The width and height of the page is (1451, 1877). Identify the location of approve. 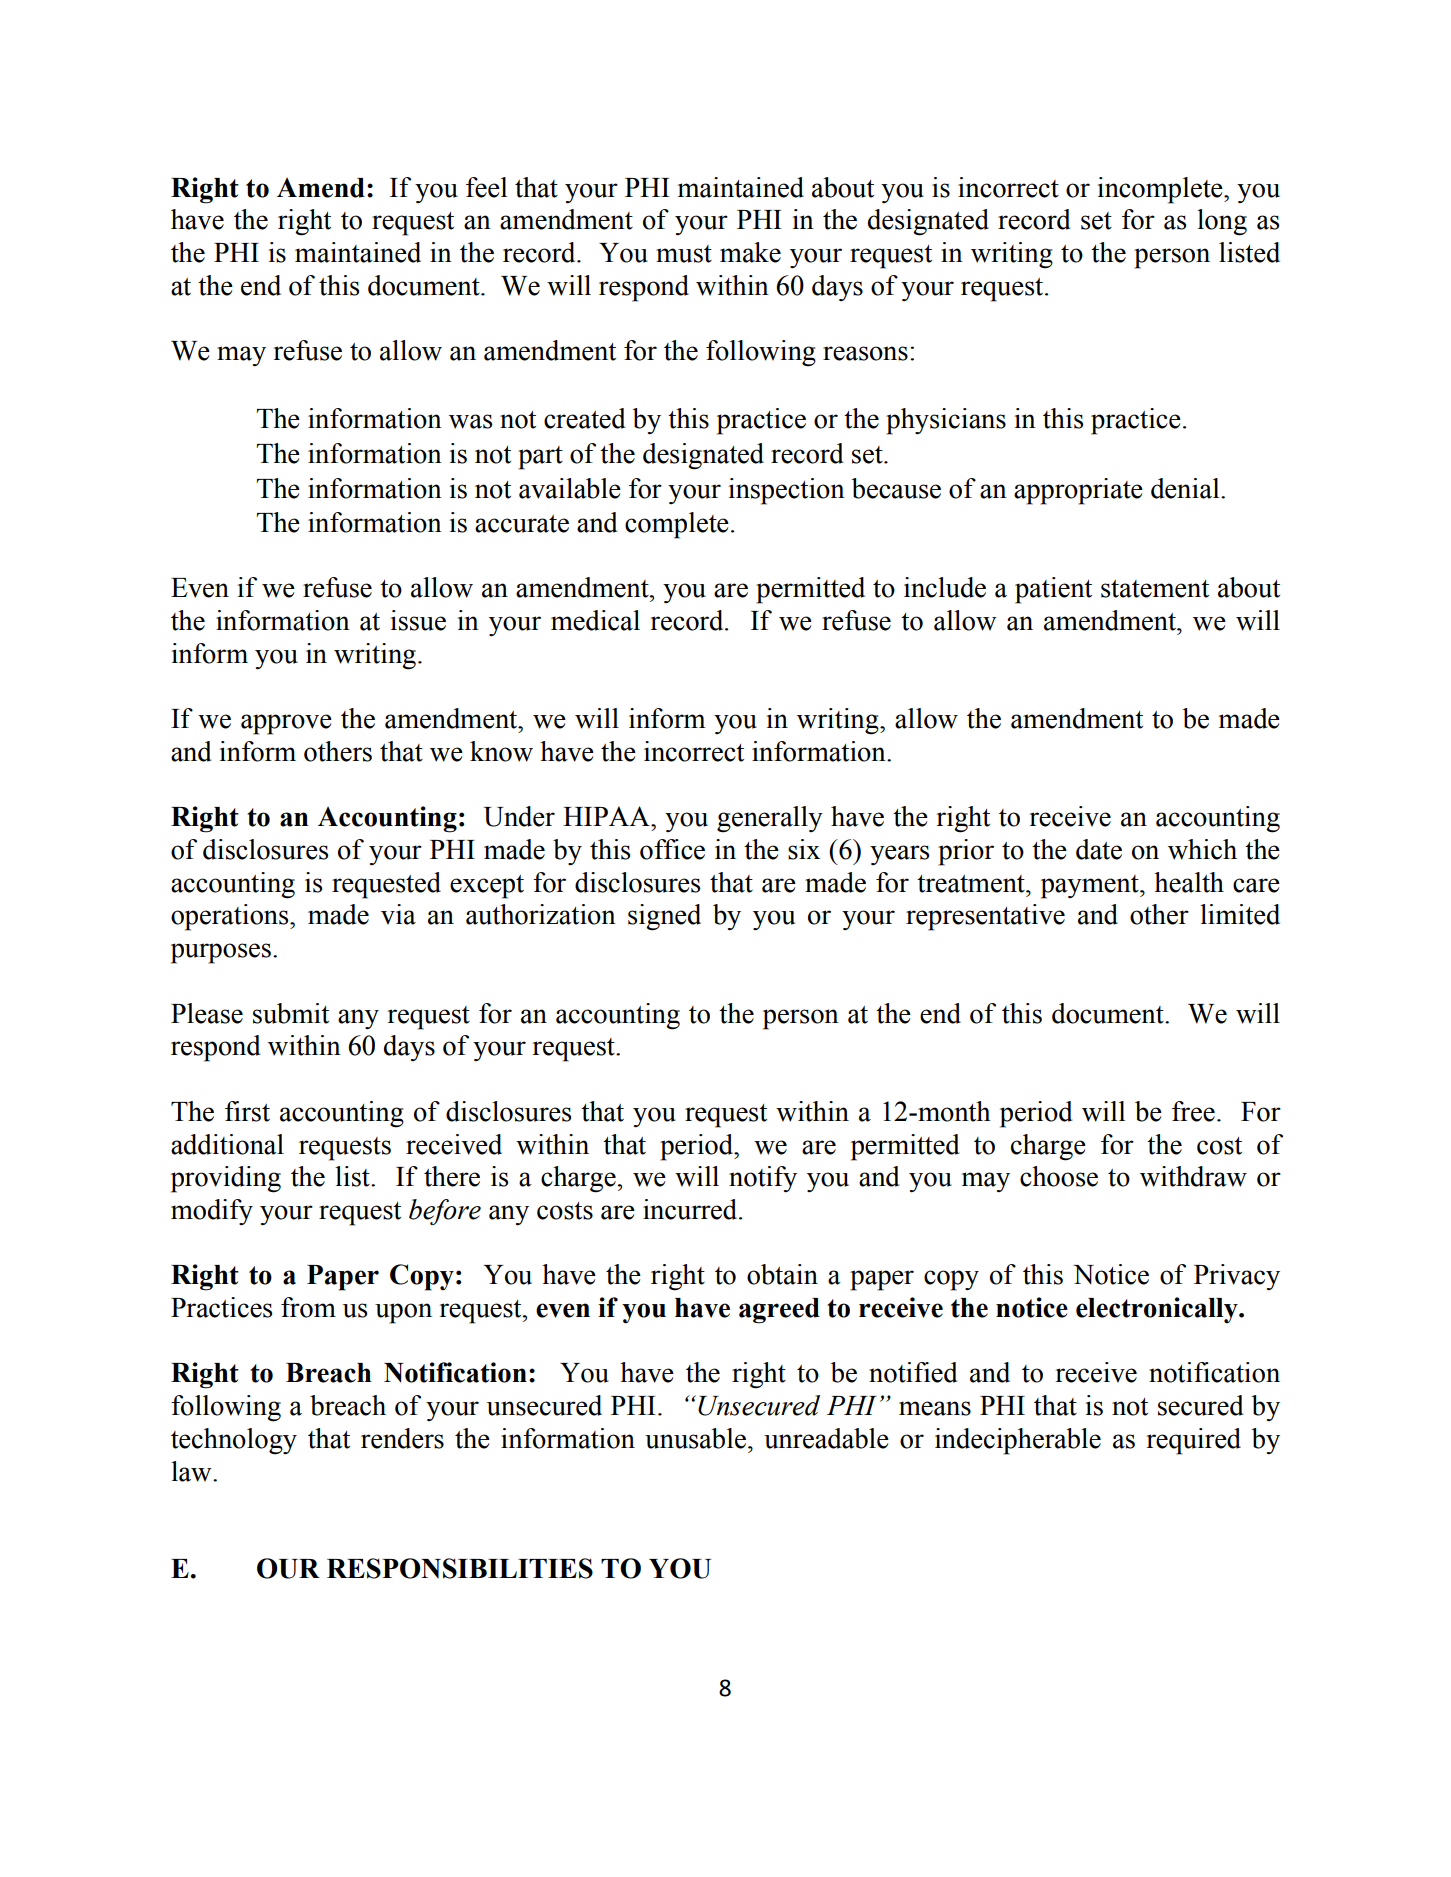
(286, 724).
